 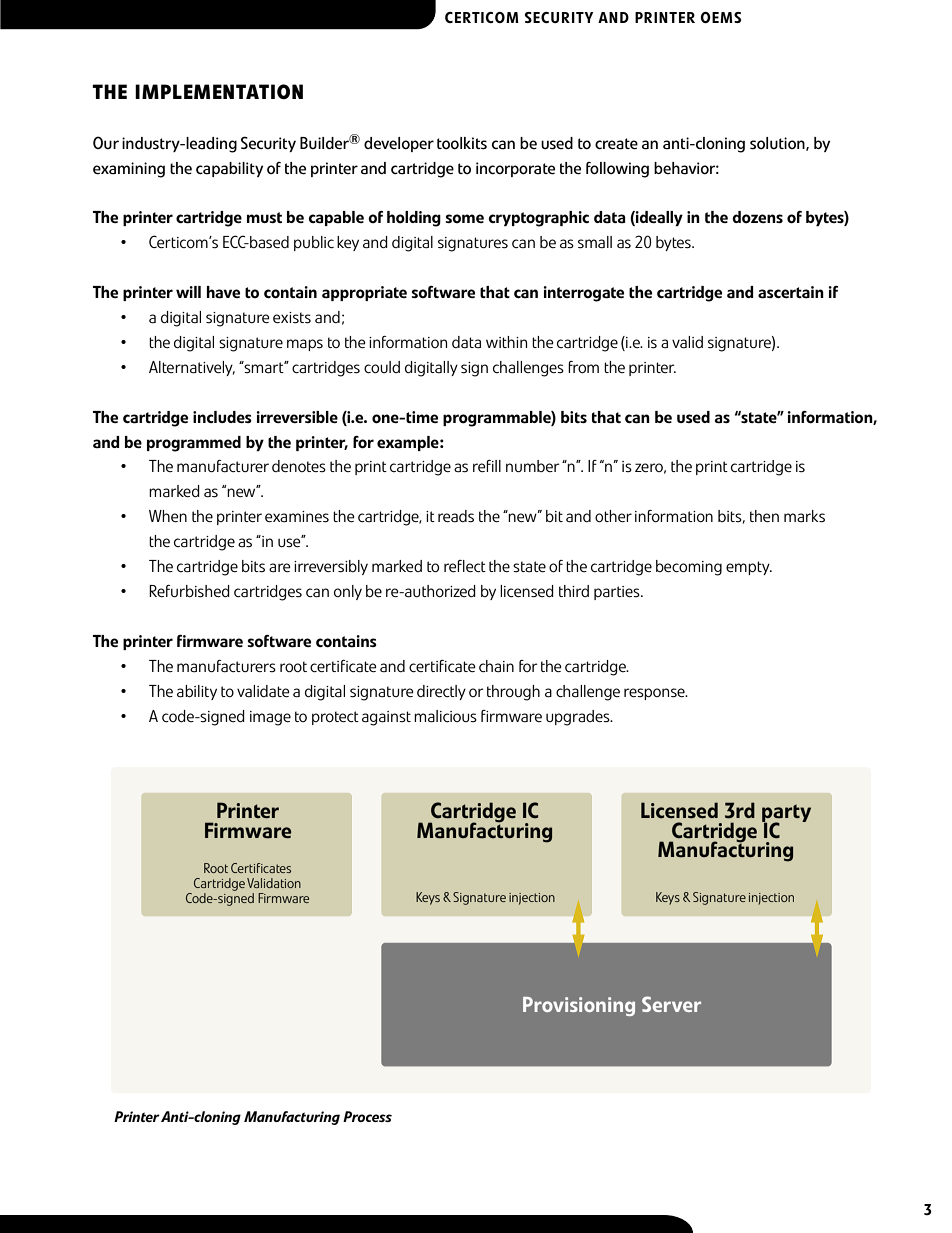 I want to click on malicious, so click(x=445, y=716).
